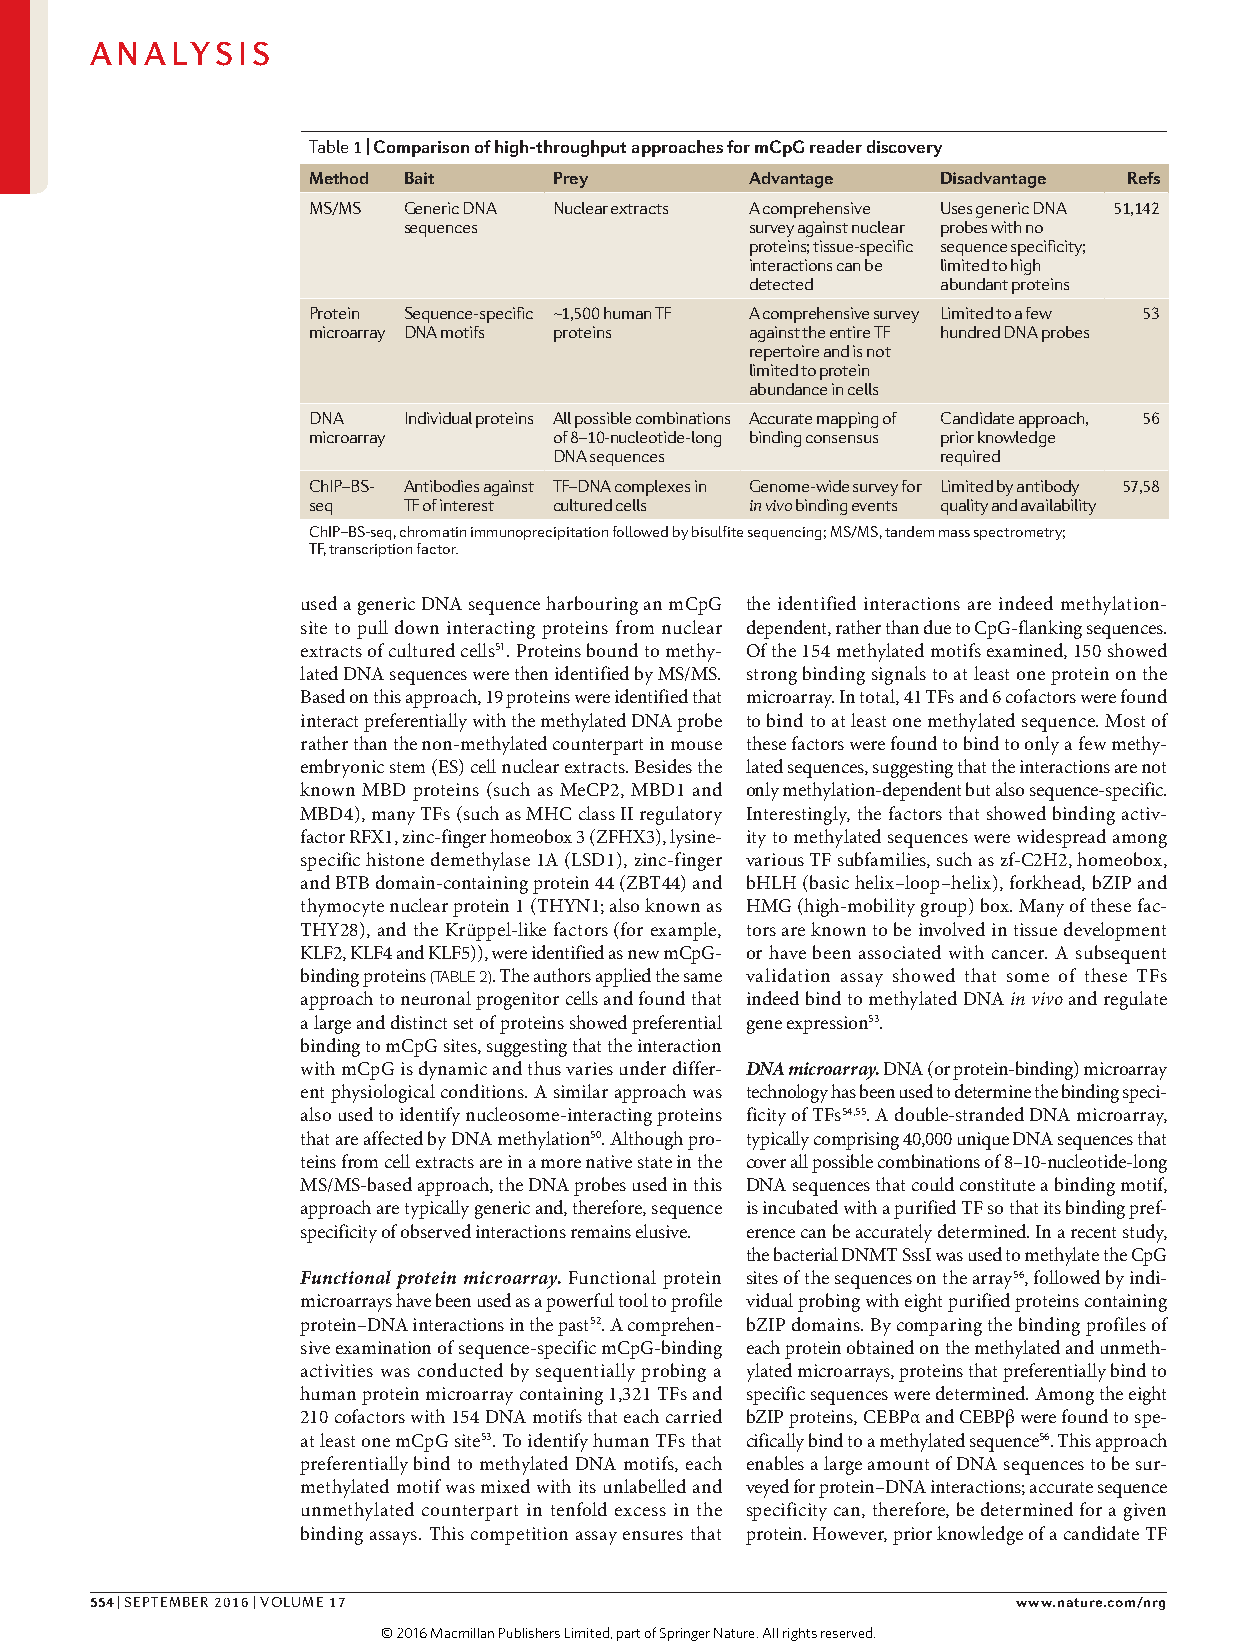 Image resolution: width=1257 pixels, height=1652 pixels. Describe the element at coordinates (956, 208) in the screenshot. I see `Uses` at that location.
